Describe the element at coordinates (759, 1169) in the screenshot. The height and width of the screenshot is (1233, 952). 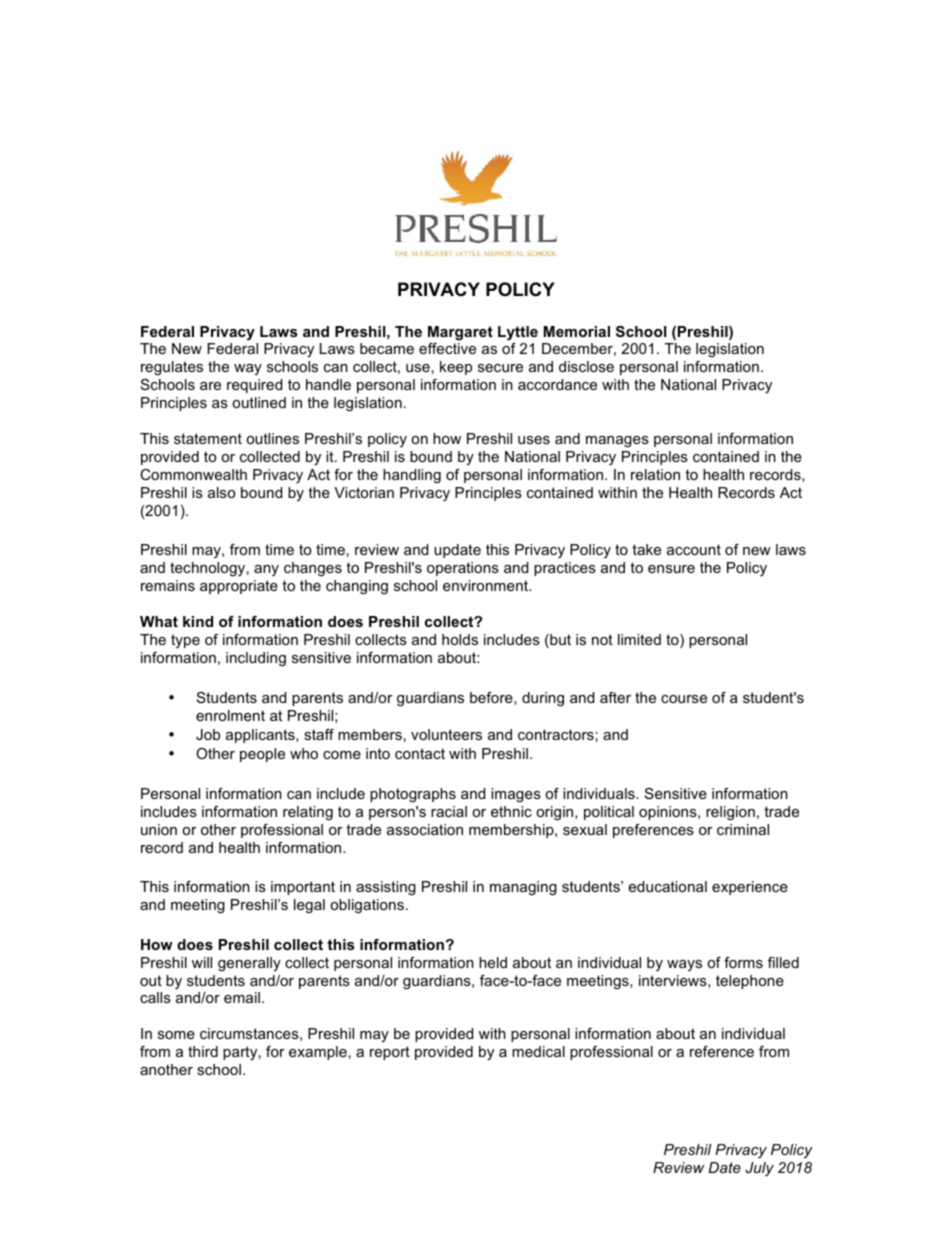
I see `July` at that location.
